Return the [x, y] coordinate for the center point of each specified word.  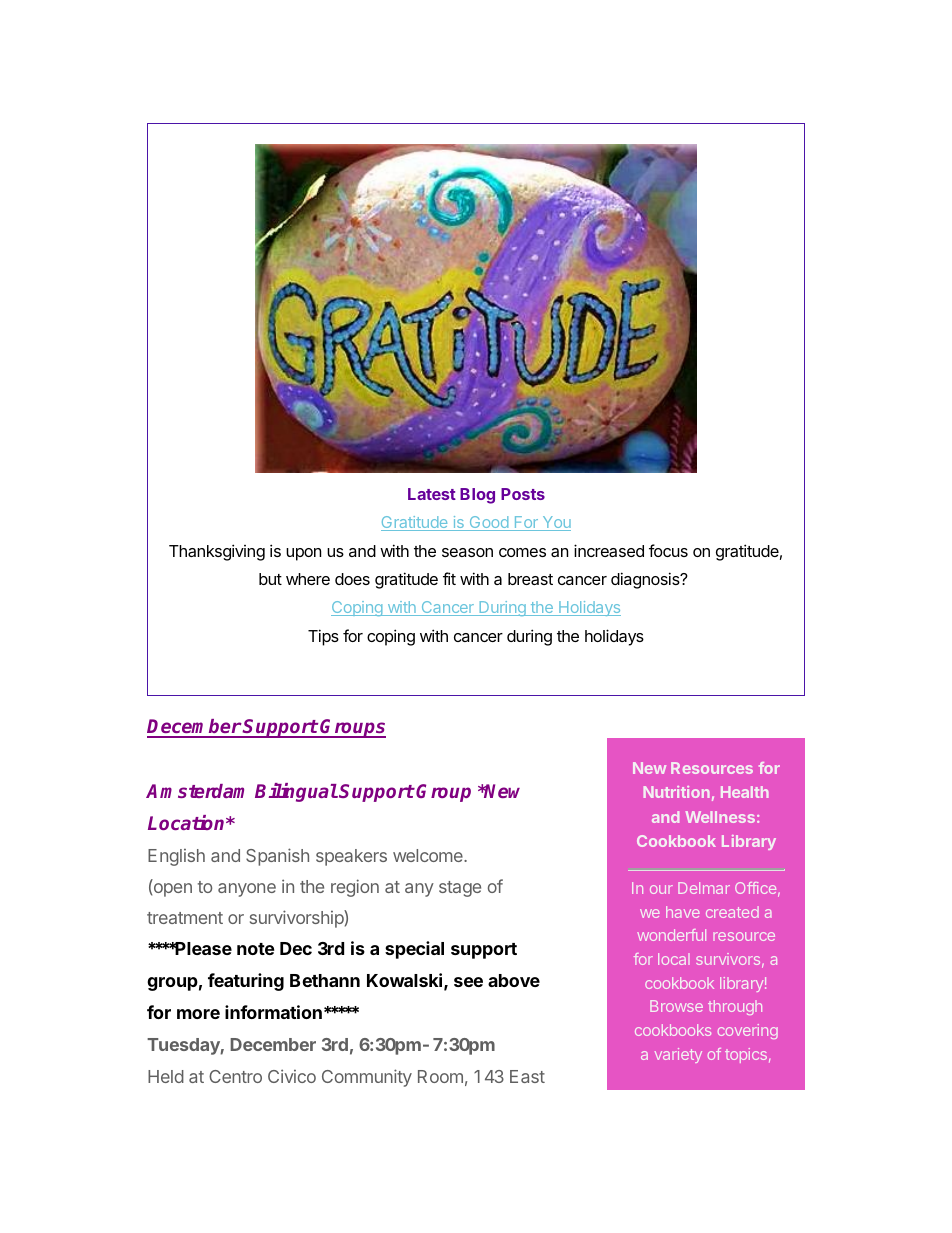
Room [440, 1076]
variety [678, 1055]
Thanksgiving [217, 552]
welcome [429, 855]
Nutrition [677, 792]
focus [668, 550]
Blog [477, 496]
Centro [235, 1076]
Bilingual [296, 792]
